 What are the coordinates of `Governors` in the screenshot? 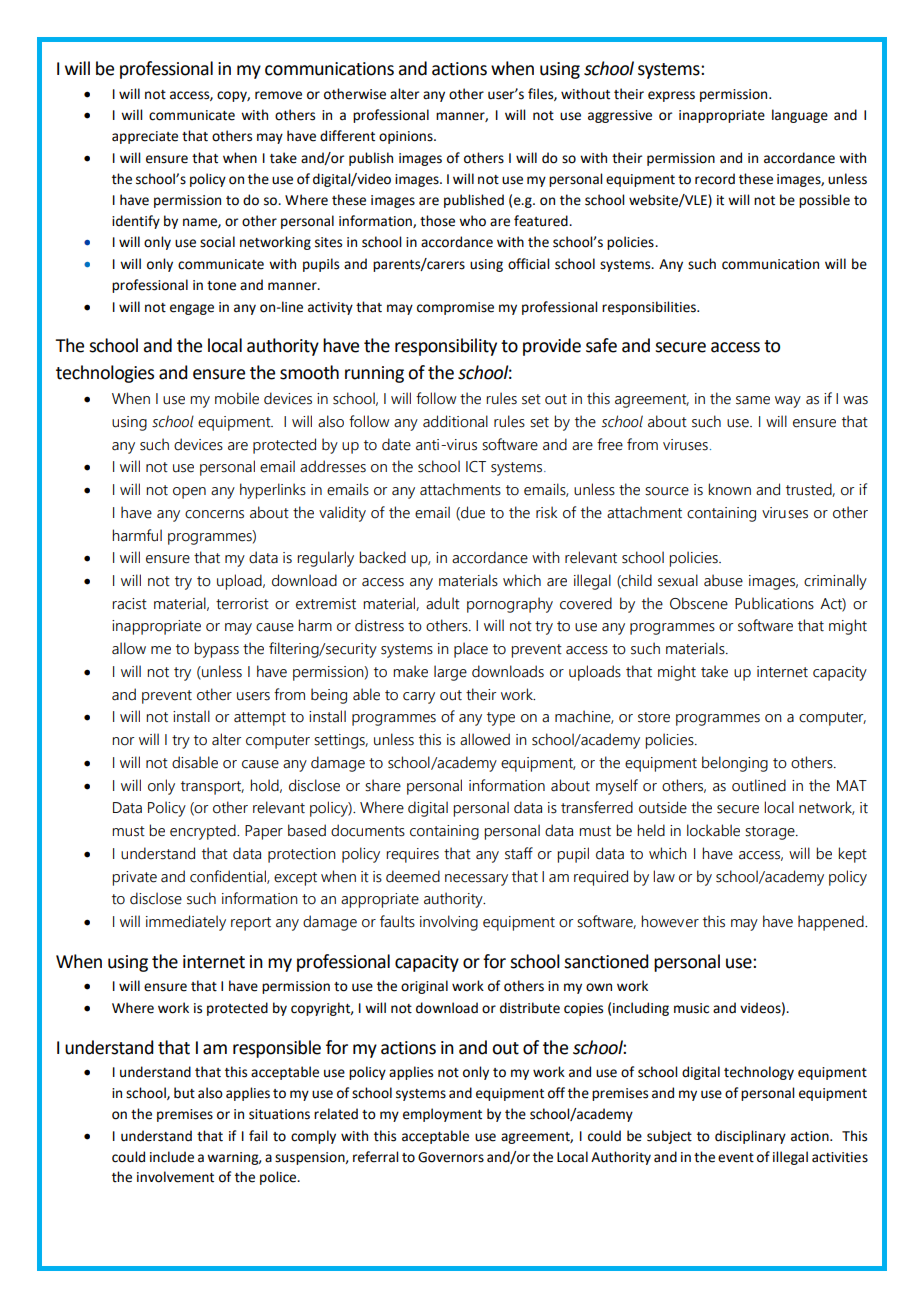 It's located at (451, 1157).
